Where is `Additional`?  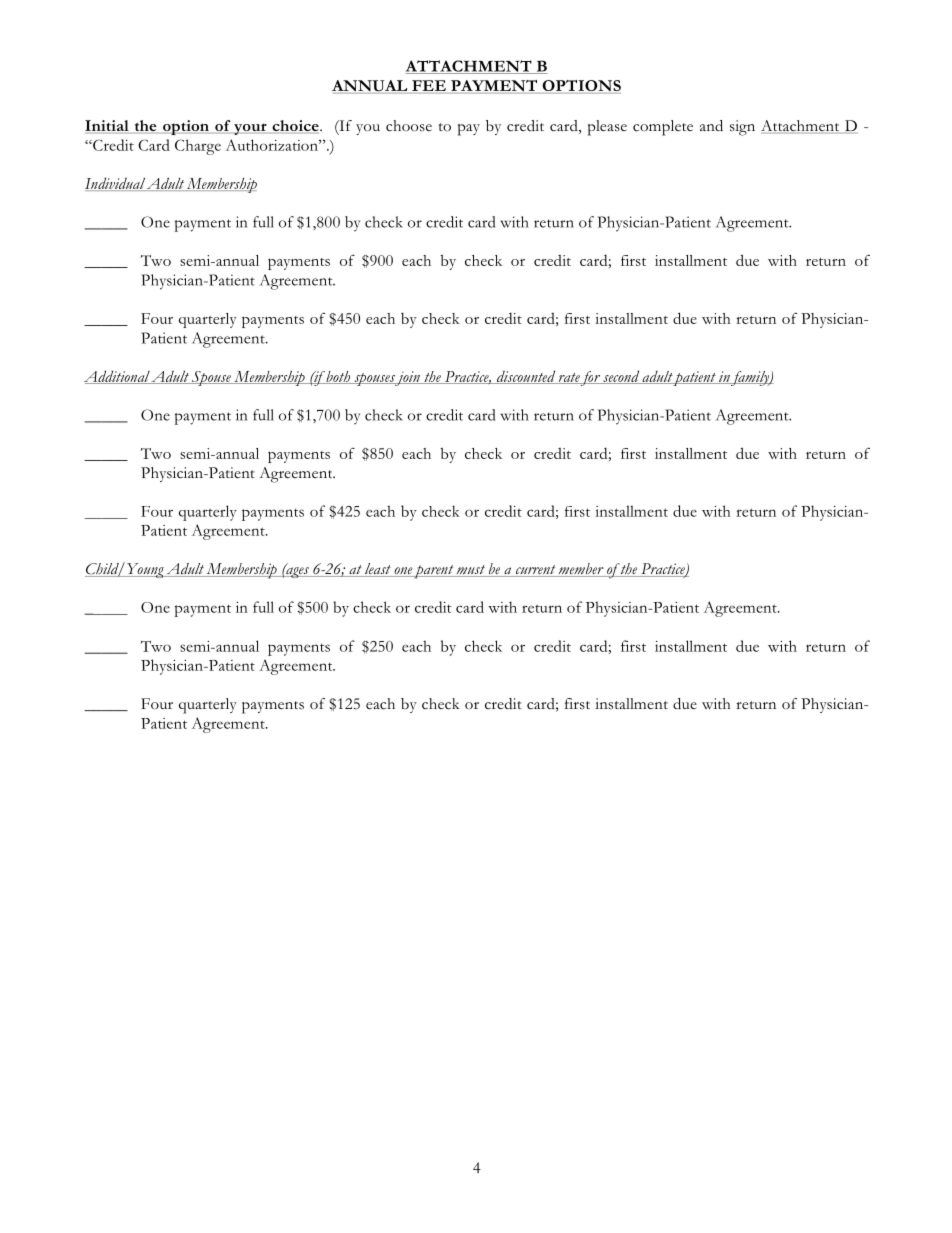 Additional is located at coordinates (117, 377).
